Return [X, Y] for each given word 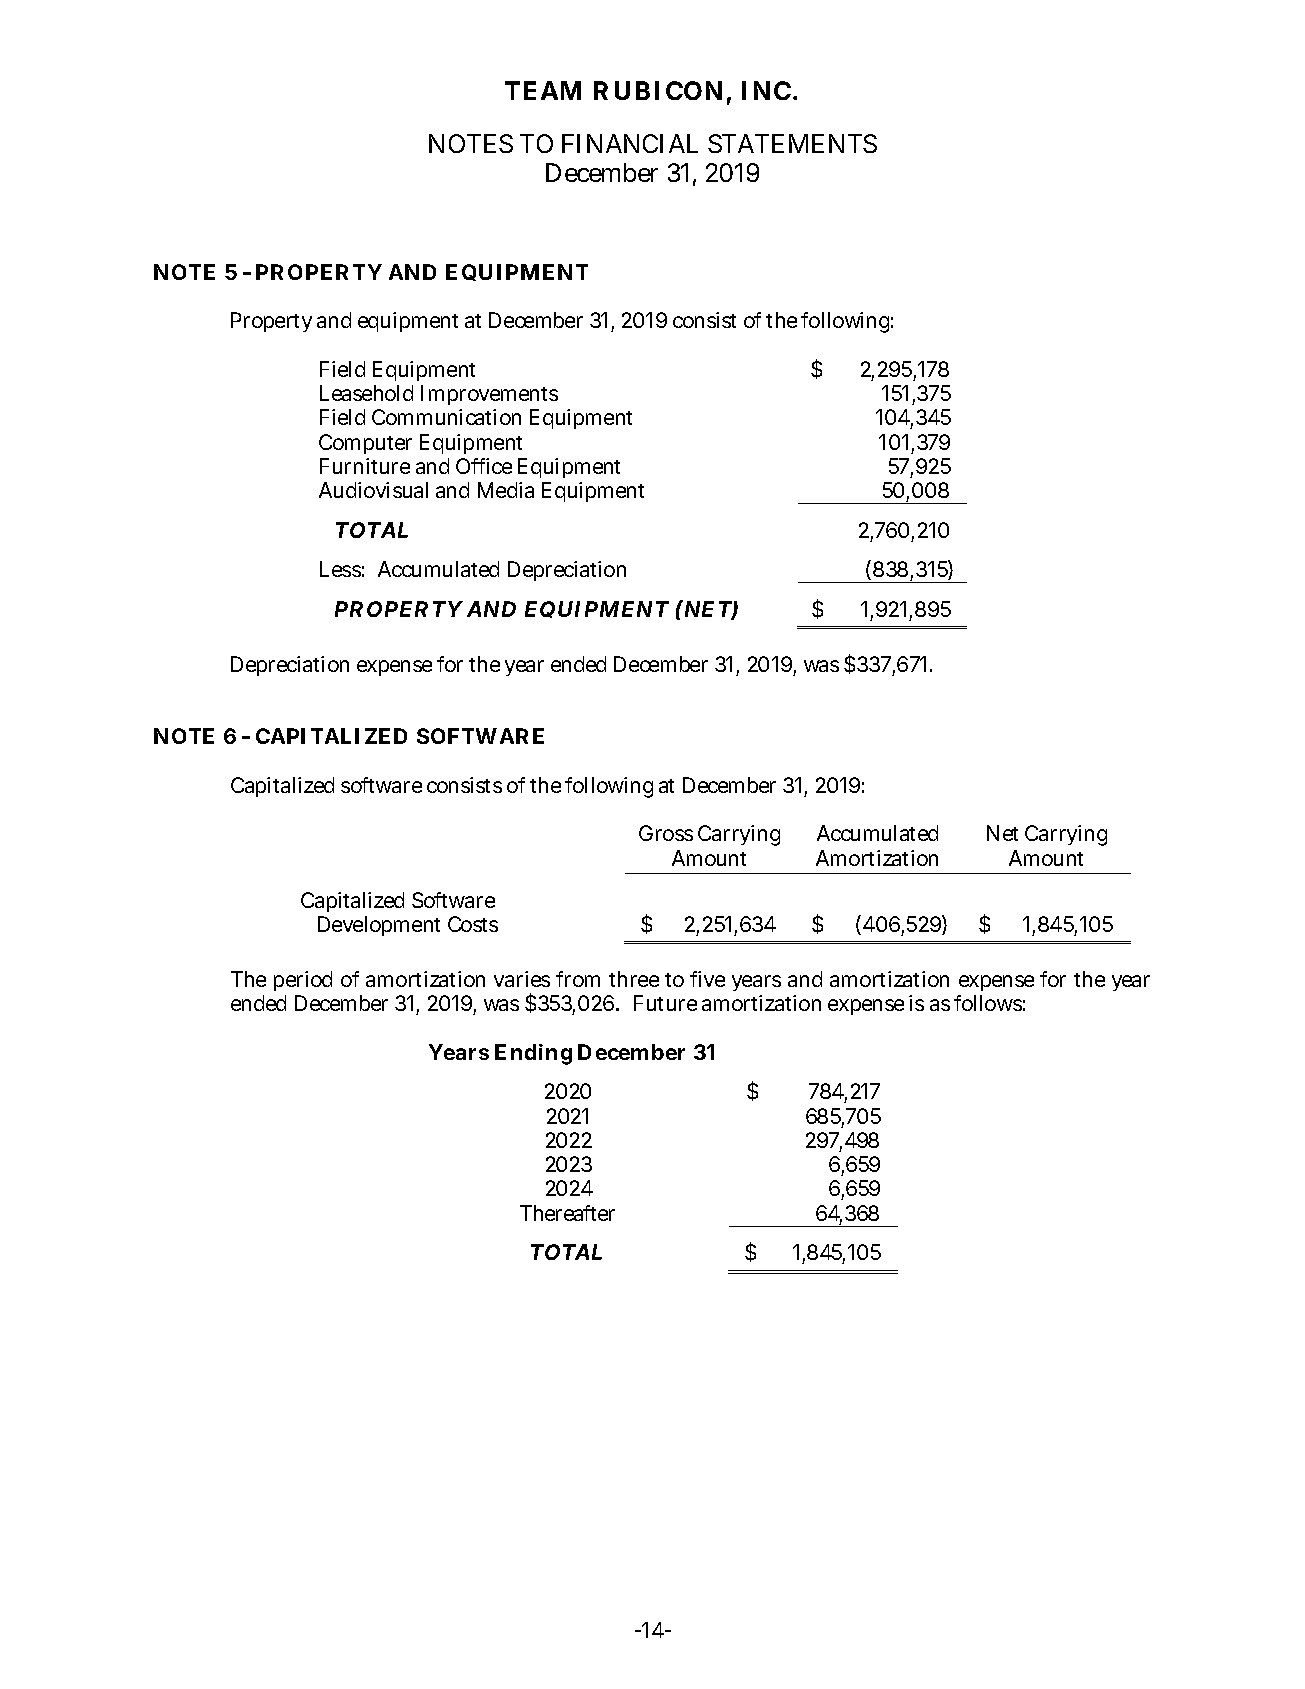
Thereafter [567, 1213]
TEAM [543, 90]
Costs [473, 924]
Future [665, 1003]
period [303, 981]
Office [484, 466]
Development [379, 926]
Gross [666, 833]
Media [506, 490]
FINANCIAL [630, 143]
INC [766, 90]
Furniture [365, 466]
